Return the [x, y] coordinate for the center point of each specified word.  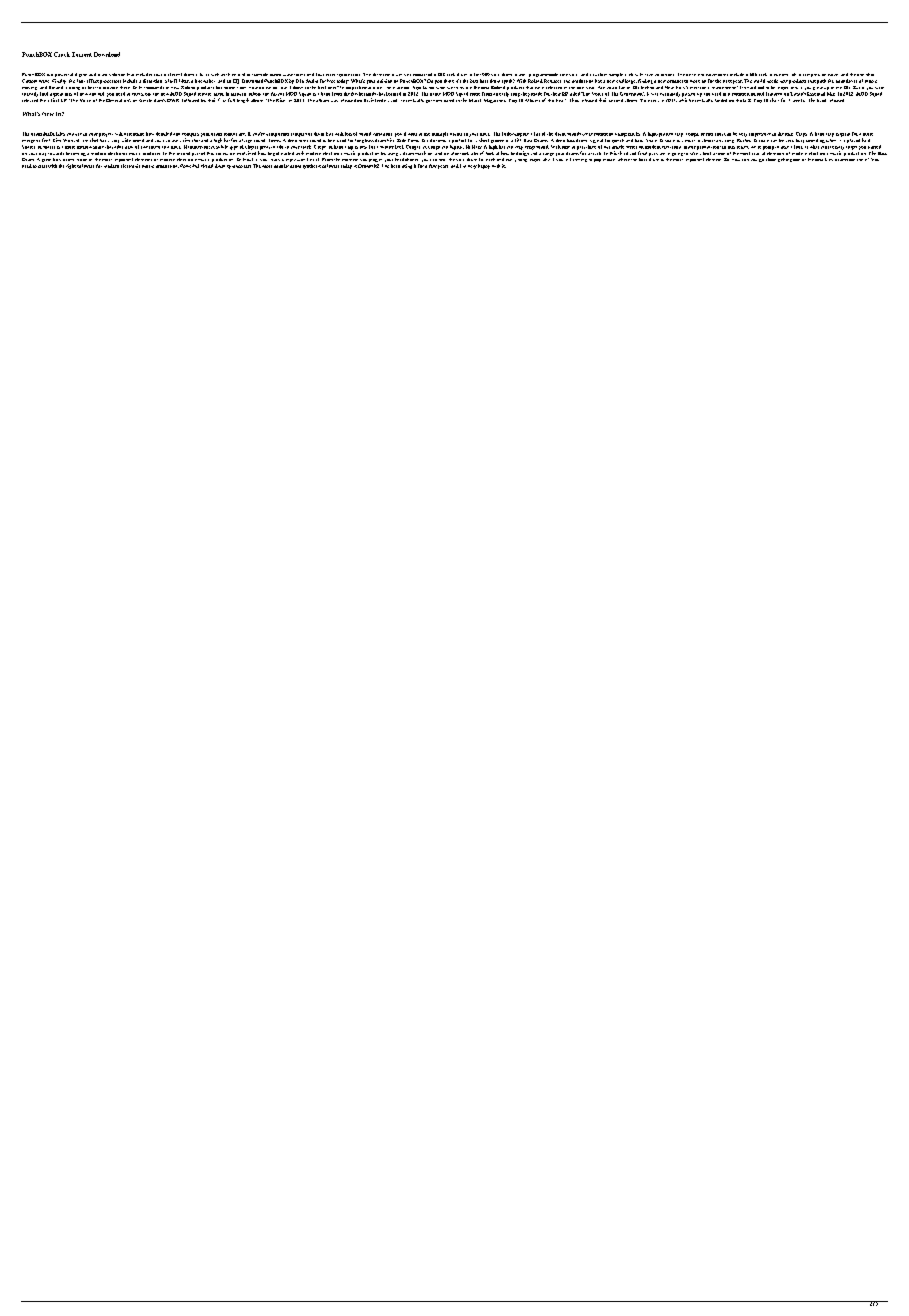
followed [190, 99]
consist [420, 75]
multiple [440, 134]
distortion [152, 81]
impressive [760, 135]
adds [118, 145]
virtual [207, 166]
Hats [477, 147]
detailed [164, 134]
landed [721, 100]
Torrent [82, 54]
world [759, 81]
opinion [384, 81]
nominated [443, 100]
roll [794, 74]
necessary [834, 149]
